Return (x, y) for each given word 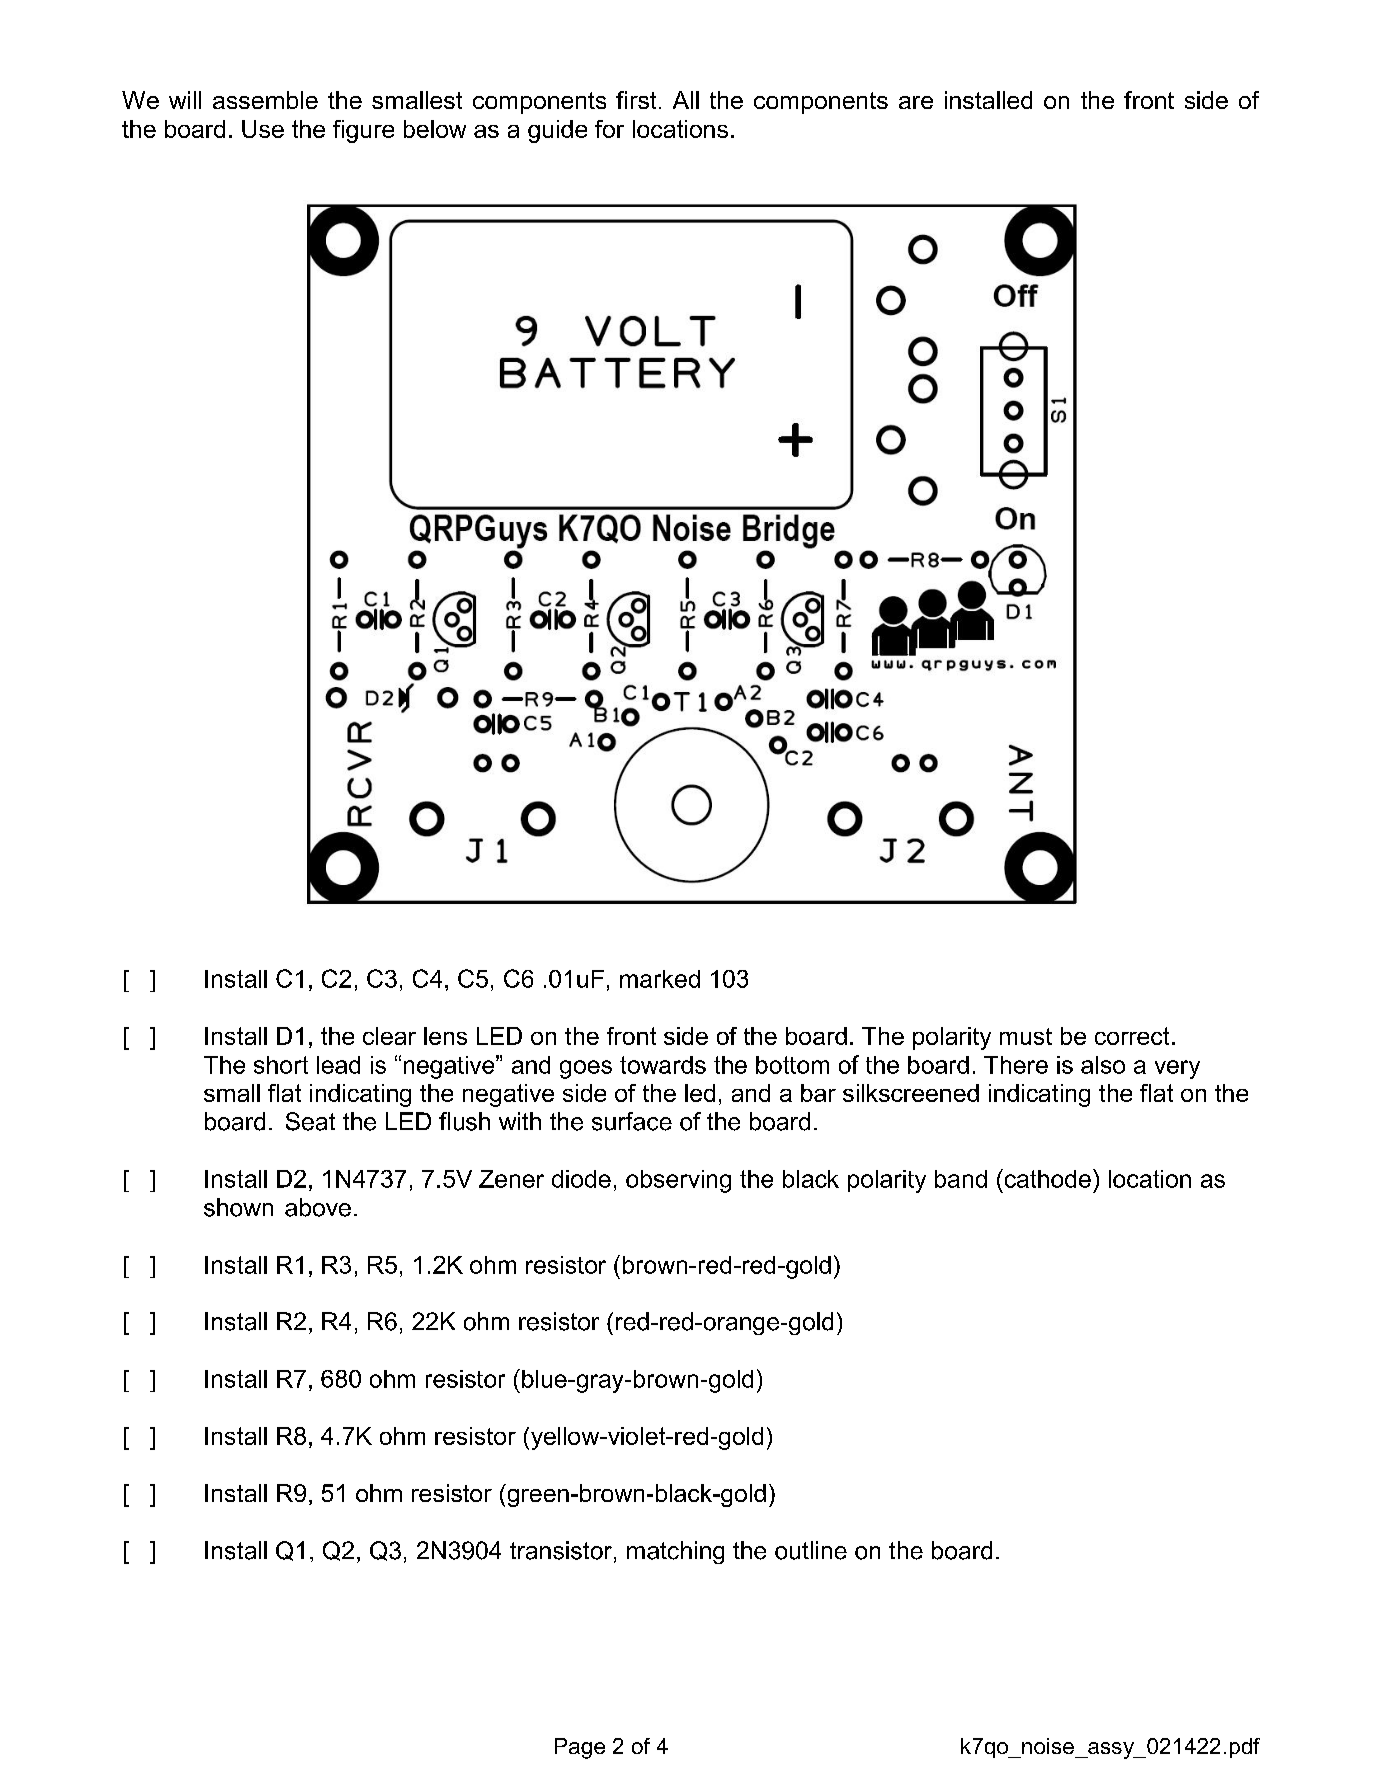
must (1026, 1036)
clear (389, 1036)
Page (580, 1748)
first (636, 100)
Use (263, 129)
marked (660, 979)
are (916, 102)
